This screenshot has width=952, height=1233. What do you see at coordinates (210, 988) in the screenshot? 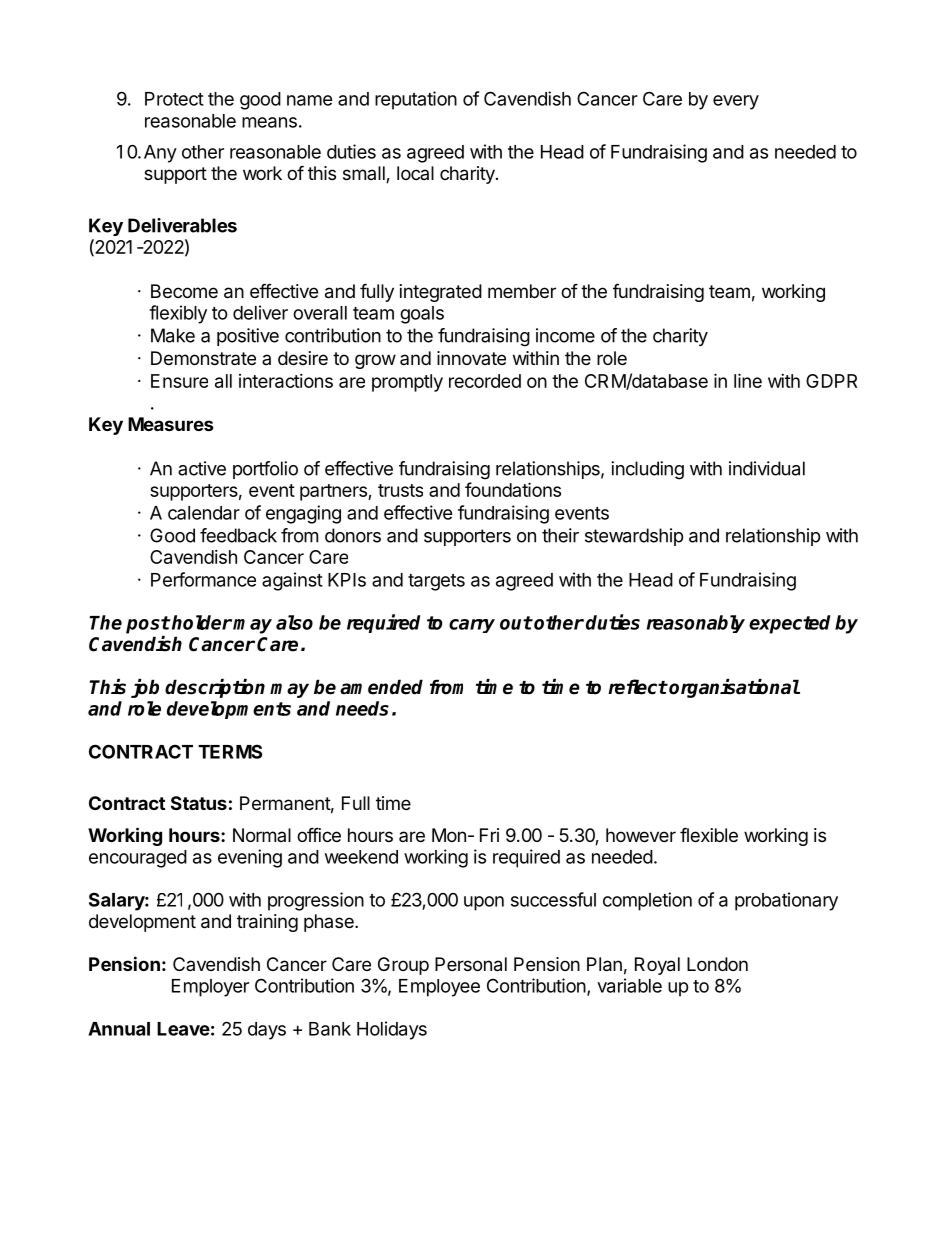
I see `Employer` at bounding box center [210, 988].
